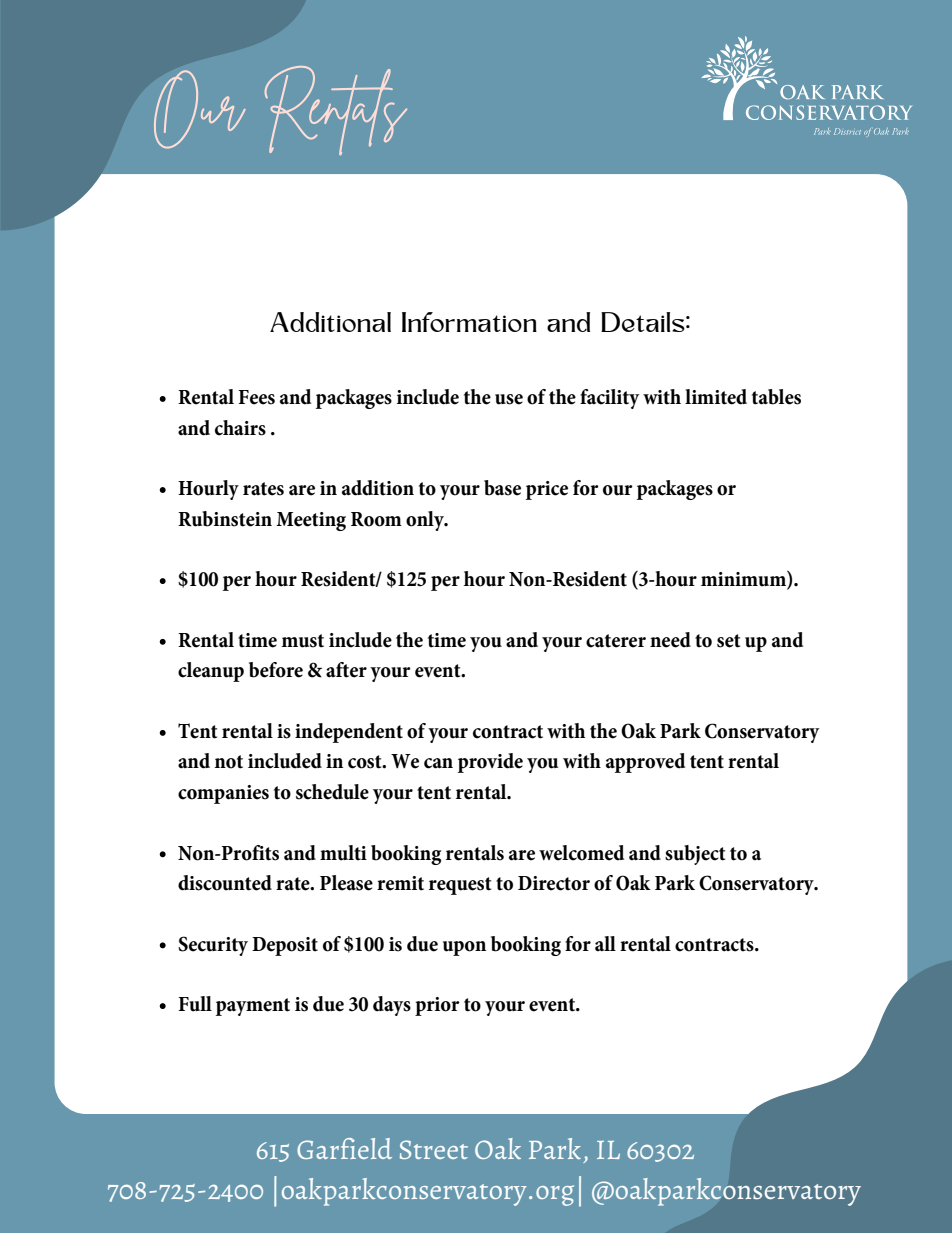 This image has width=952, height=1233. I want to click on limited, so click(716, 397).
